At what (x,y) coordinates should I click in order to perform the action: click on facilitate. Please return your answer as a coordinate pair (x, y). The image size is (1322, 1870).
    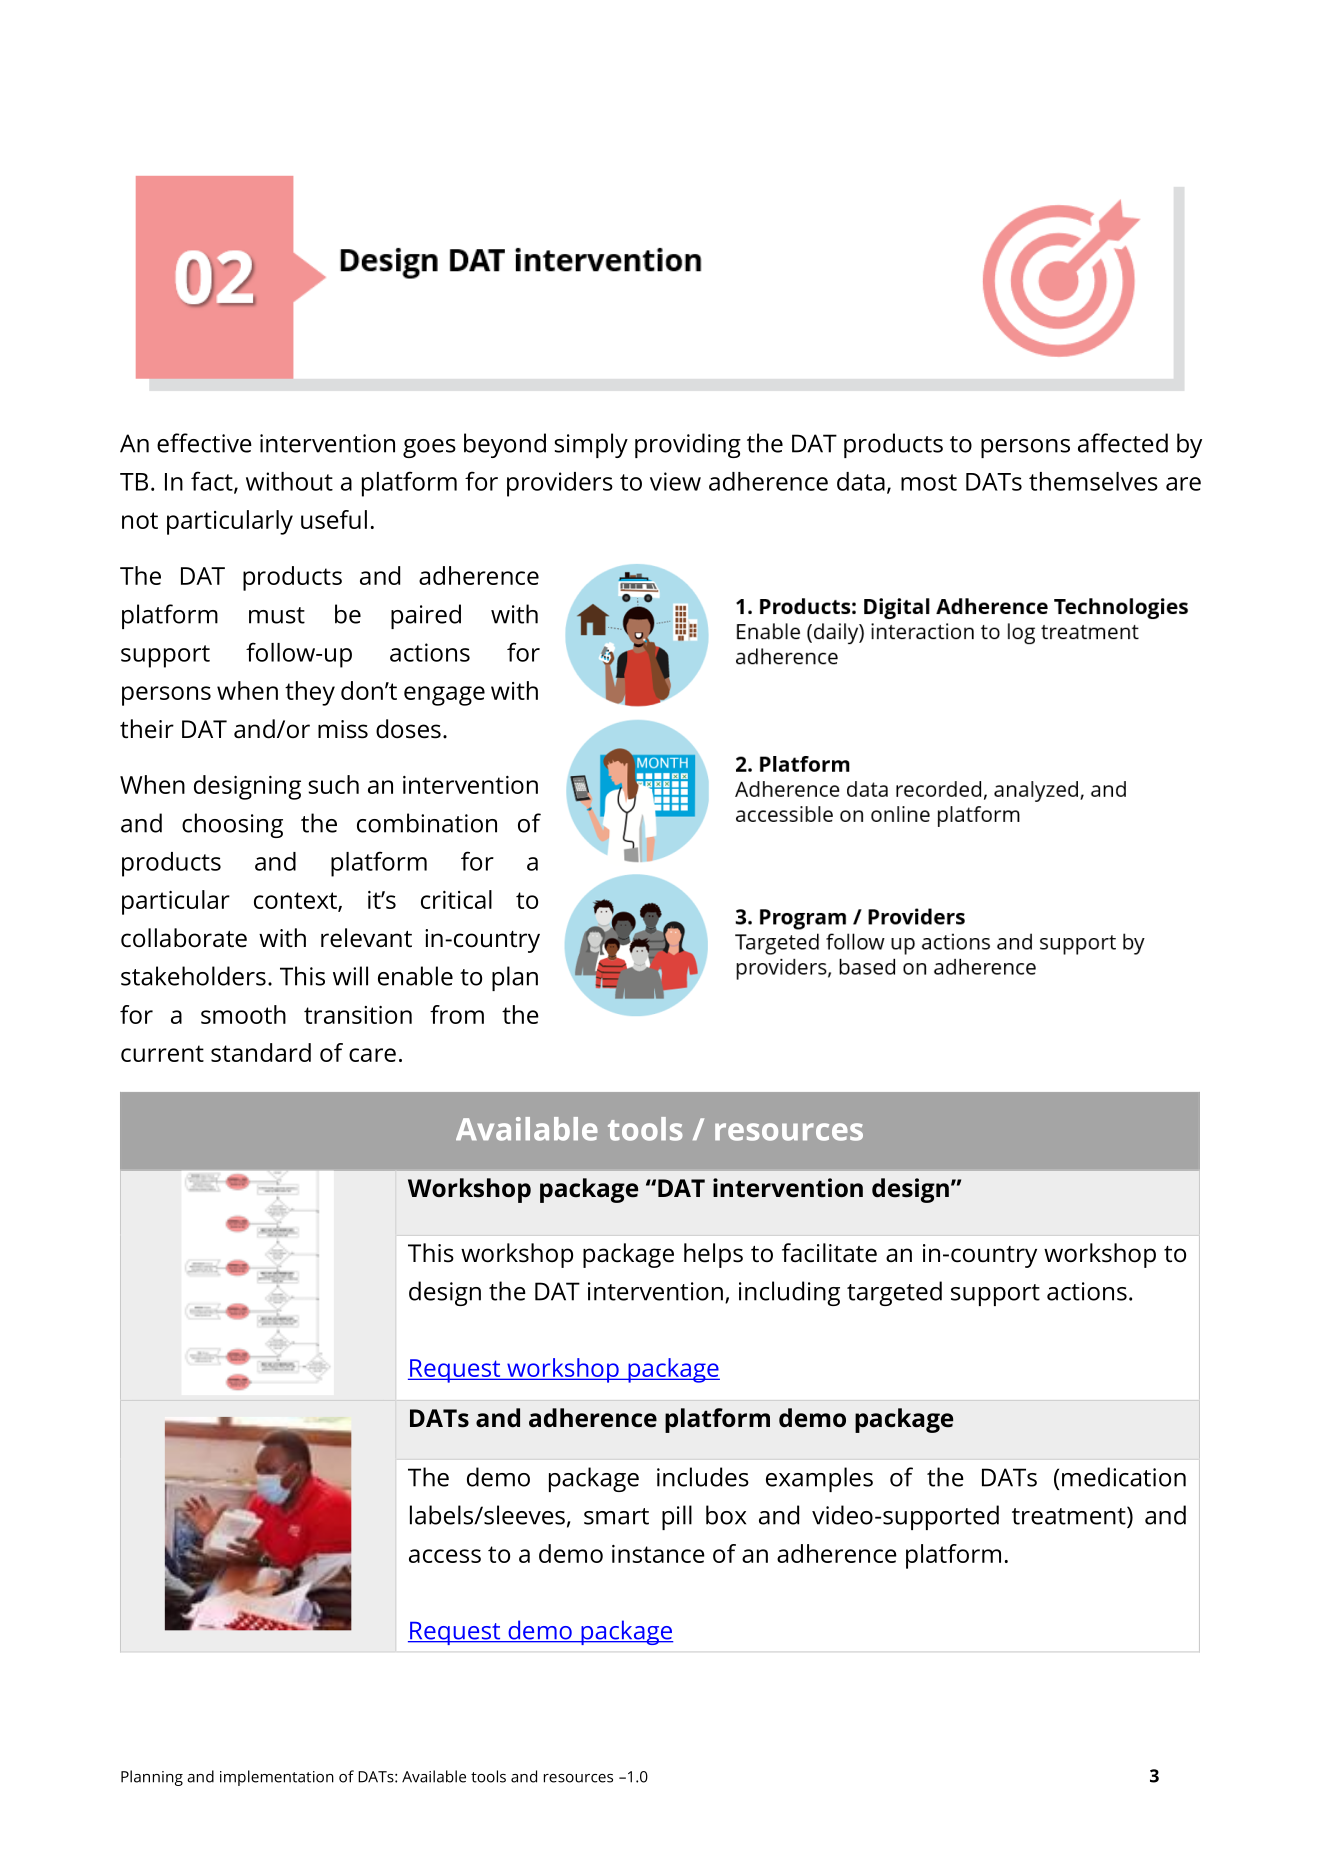
    Looking at the image, I should click on (829, 1253).
